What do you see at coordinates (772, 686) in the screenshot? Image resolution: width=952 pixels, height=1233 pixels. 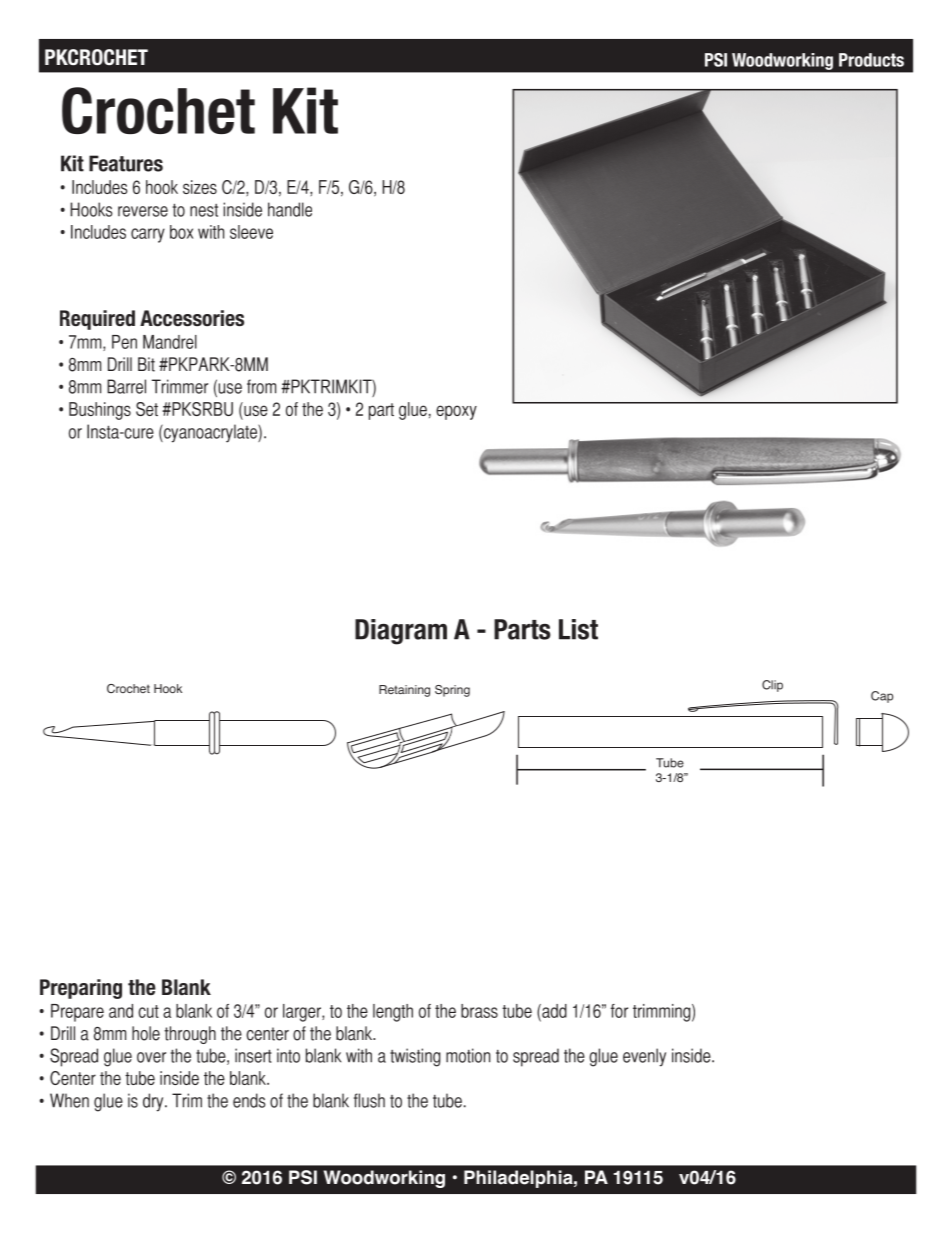 I see `Clip` at bounding box center [772, 686].
